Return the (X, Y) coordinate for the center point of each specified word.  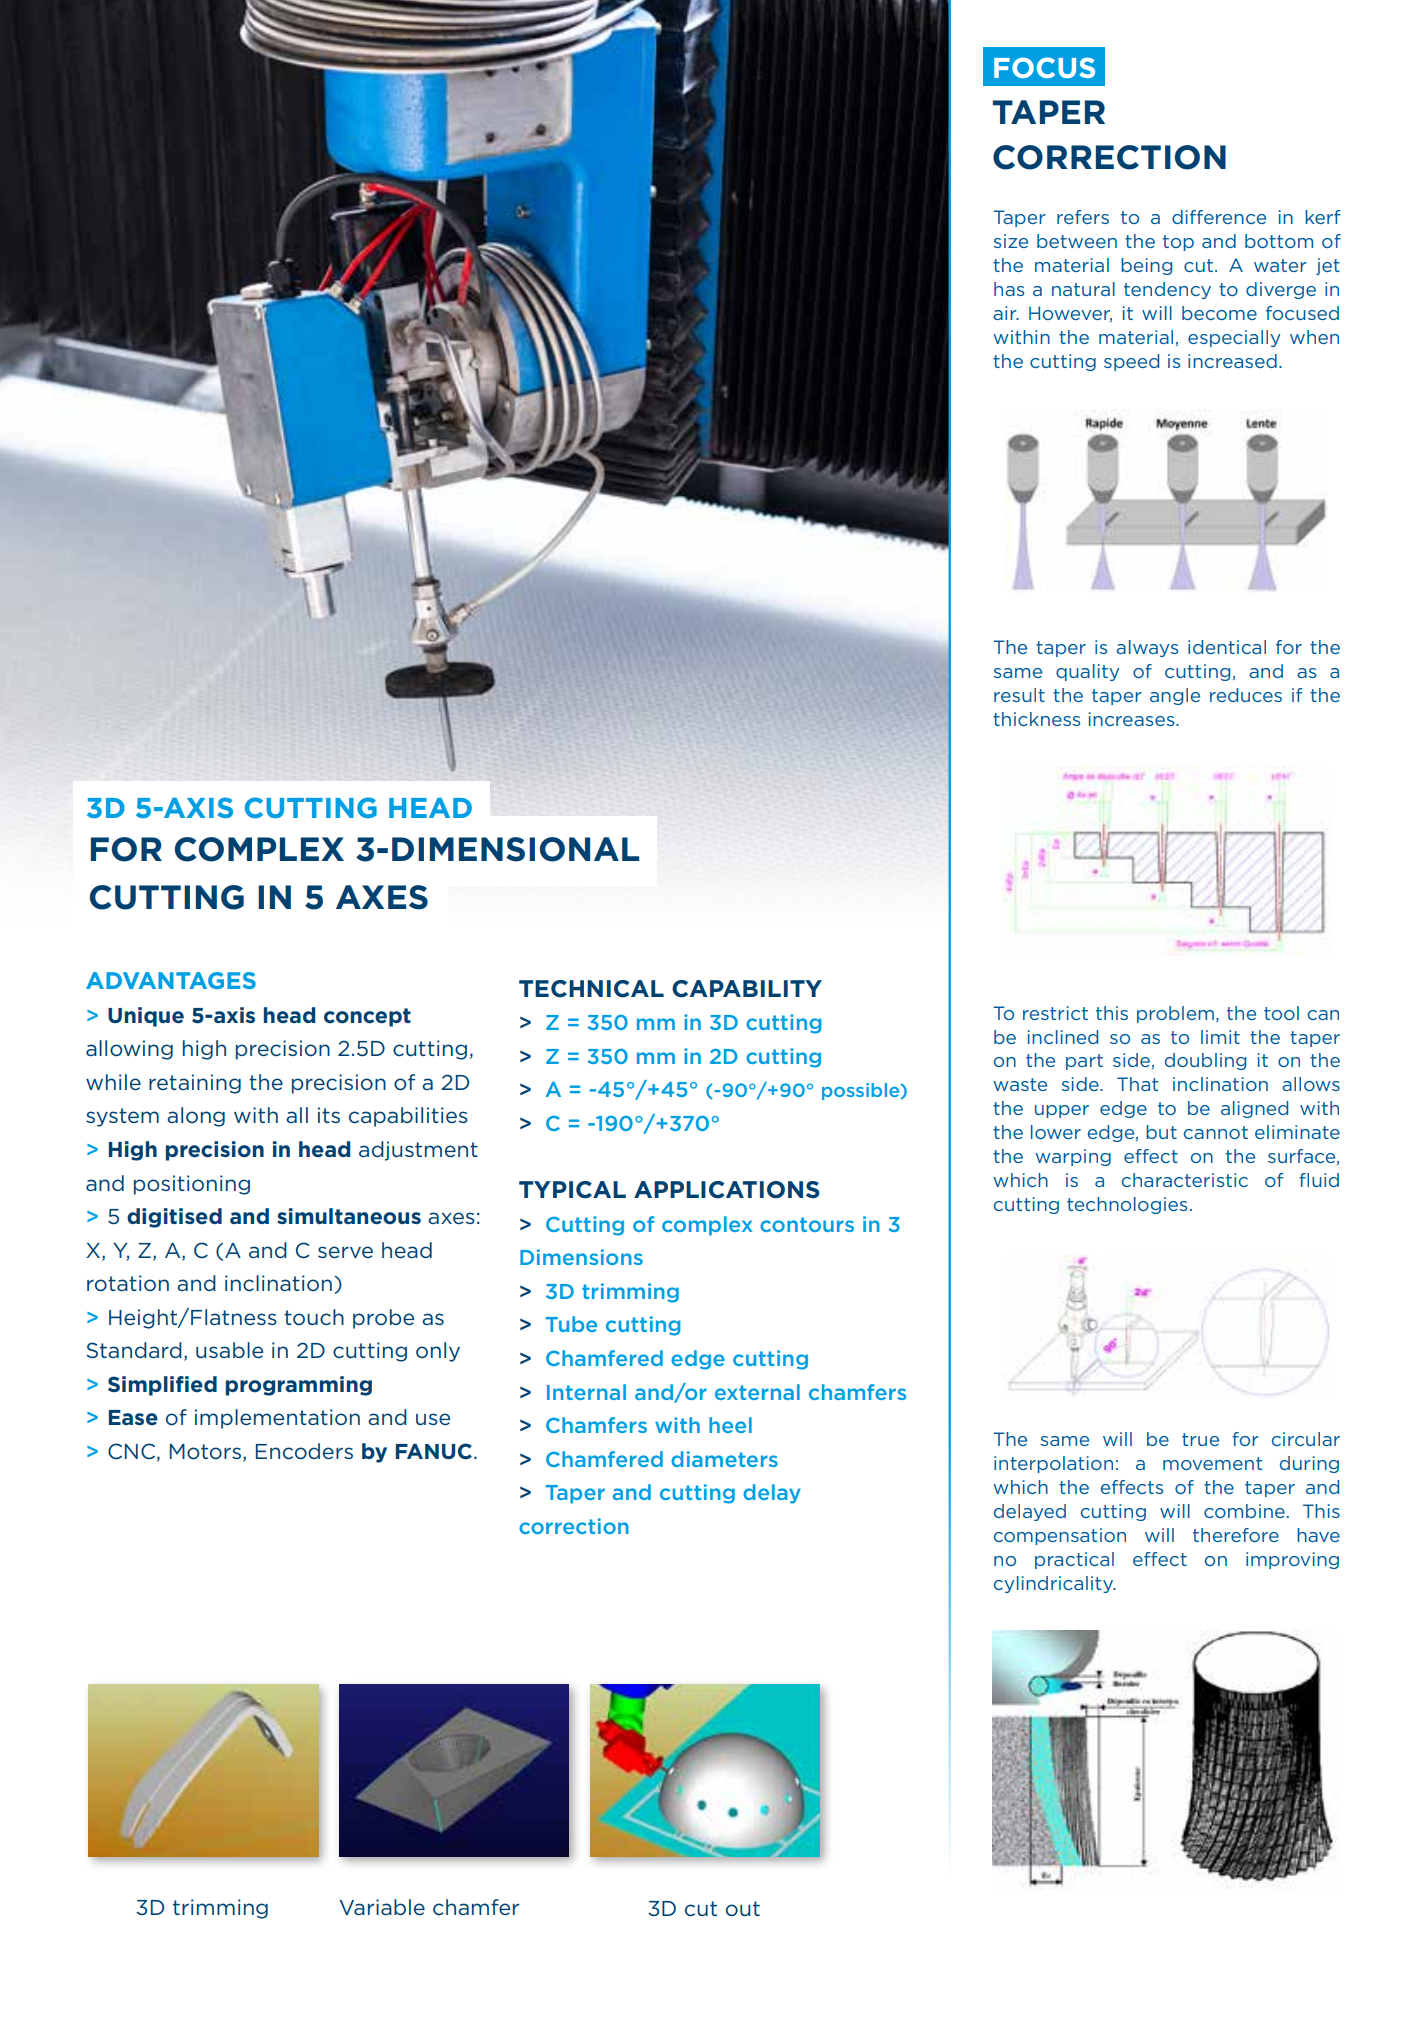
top (1178, 243)
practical (1074, 1560)
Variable (382, 1907)
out (743, 1909)
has (1009, 289)
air (1006, 313)
